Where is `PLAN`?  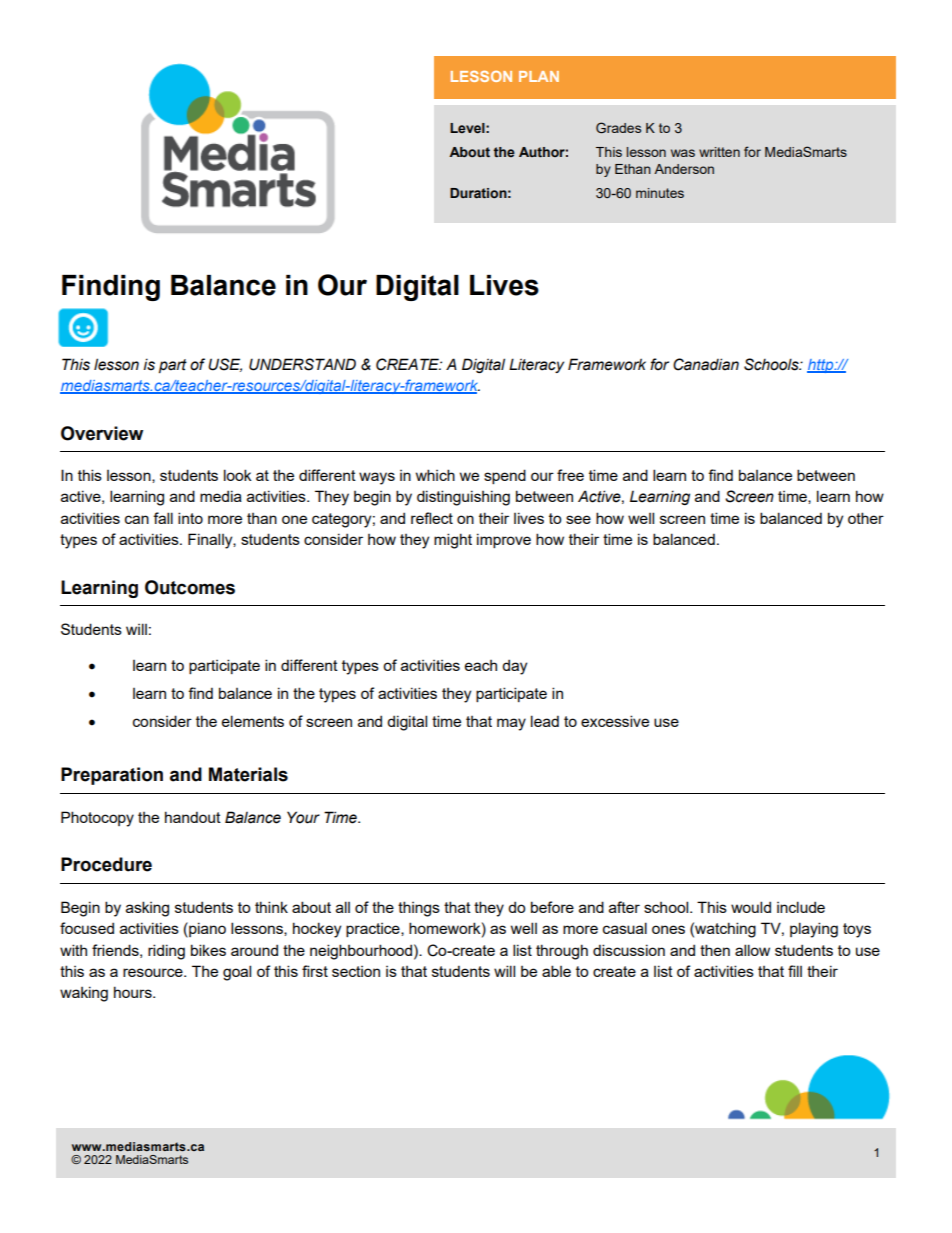 PLAN is located at coordinates (539, 76).
